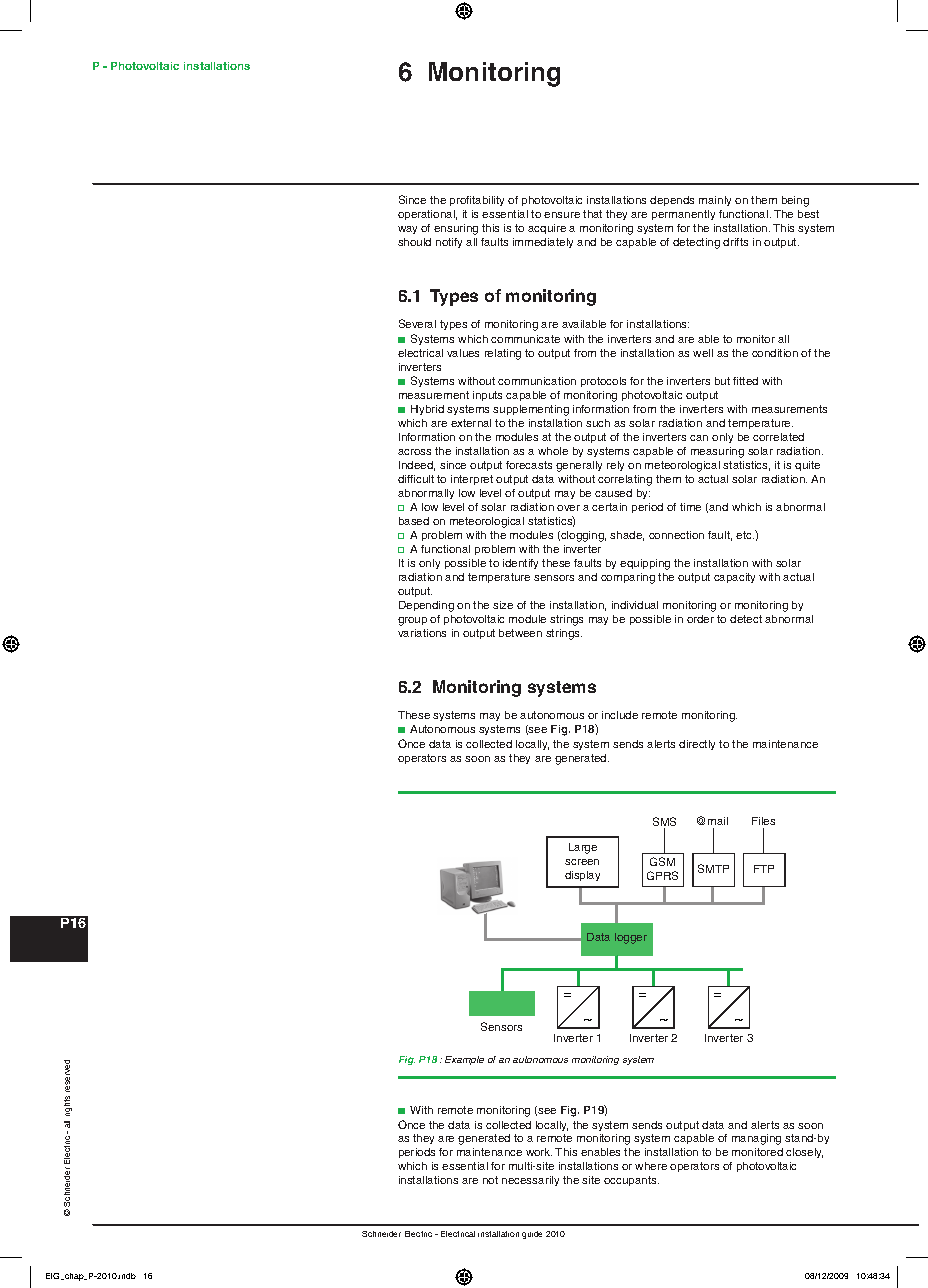 This screenshot has height=1288, width=928. What do you see at coordinates (592, 214) in the screenshot?
I see `that` at bounding box center [592, 214].
